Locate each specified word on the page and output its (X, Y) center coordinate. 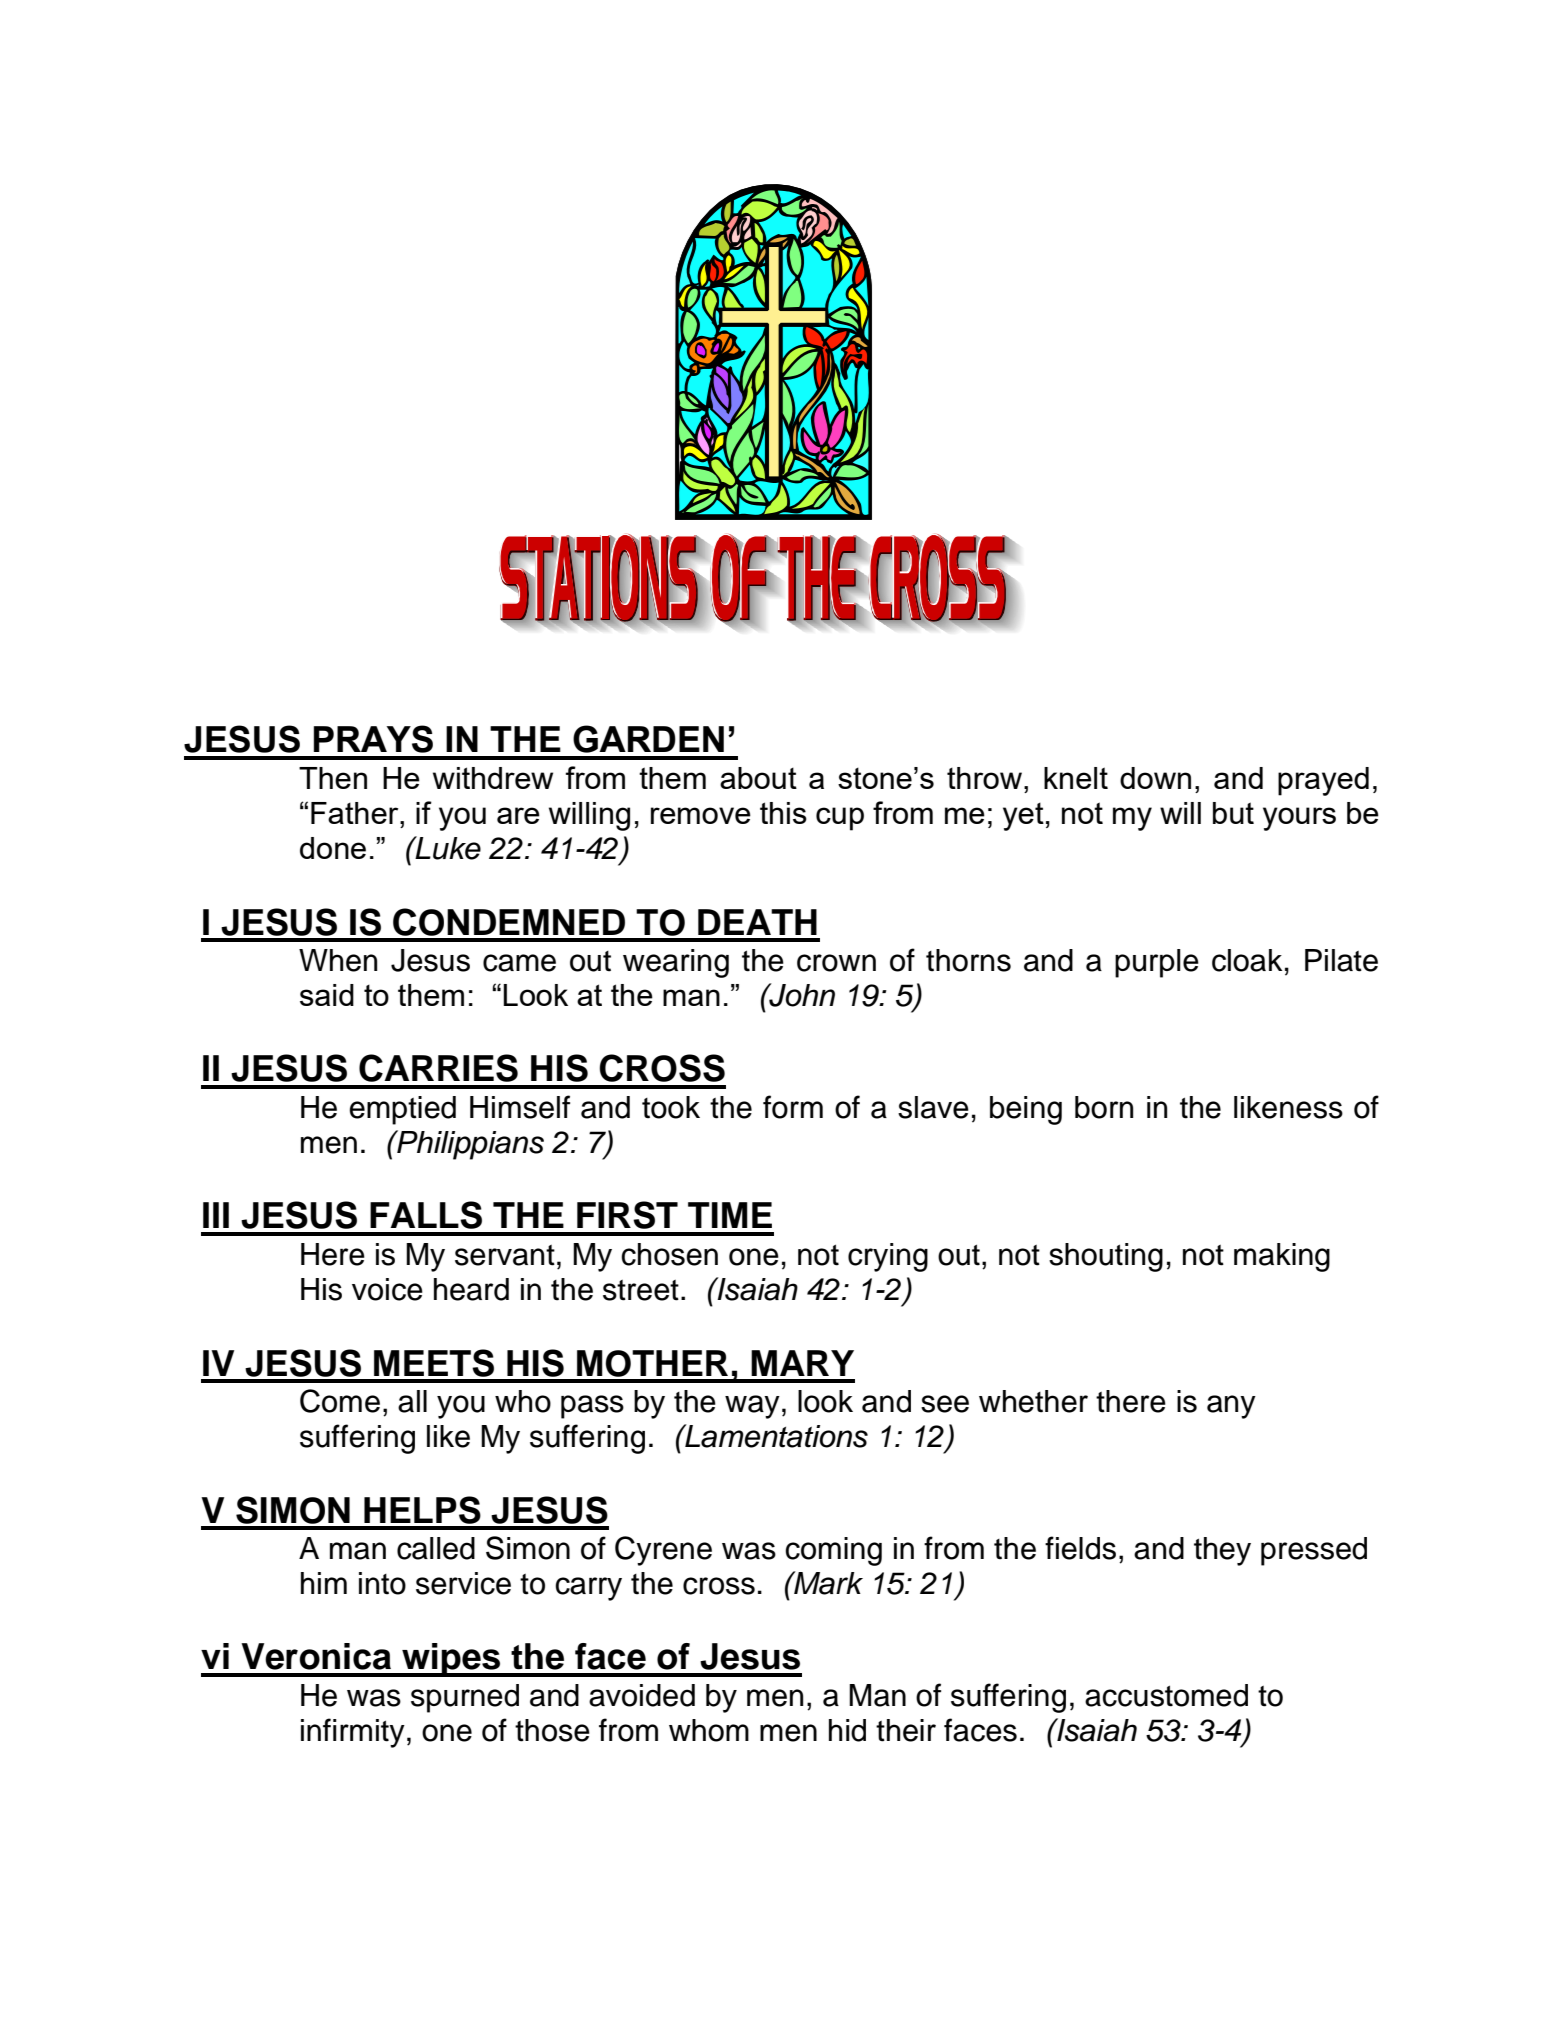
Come (340, 1401)
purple (1157, 963)
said (327, 995)
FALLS (426, 1215)
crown (836, 963)
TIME (730, 1215)
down (1155, 778)
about (758, 778)
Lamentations (775, 1436)
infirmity (353, 1733)
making (1282, 1257)
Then (333, 778)
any (1231, 1407)
